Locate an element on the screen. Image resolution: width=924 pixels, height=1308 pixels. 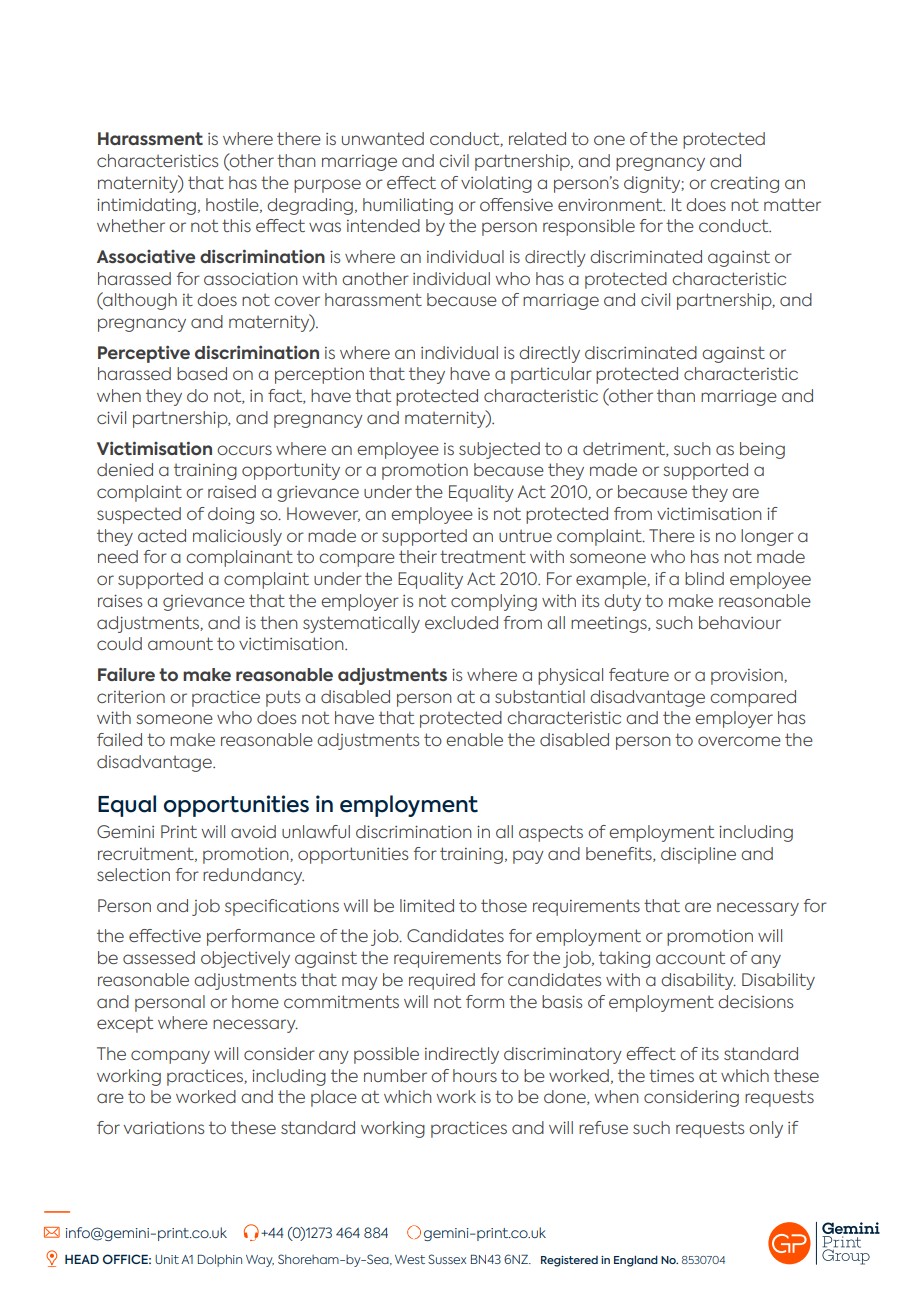
denied is located at coordinates (125, 469).
